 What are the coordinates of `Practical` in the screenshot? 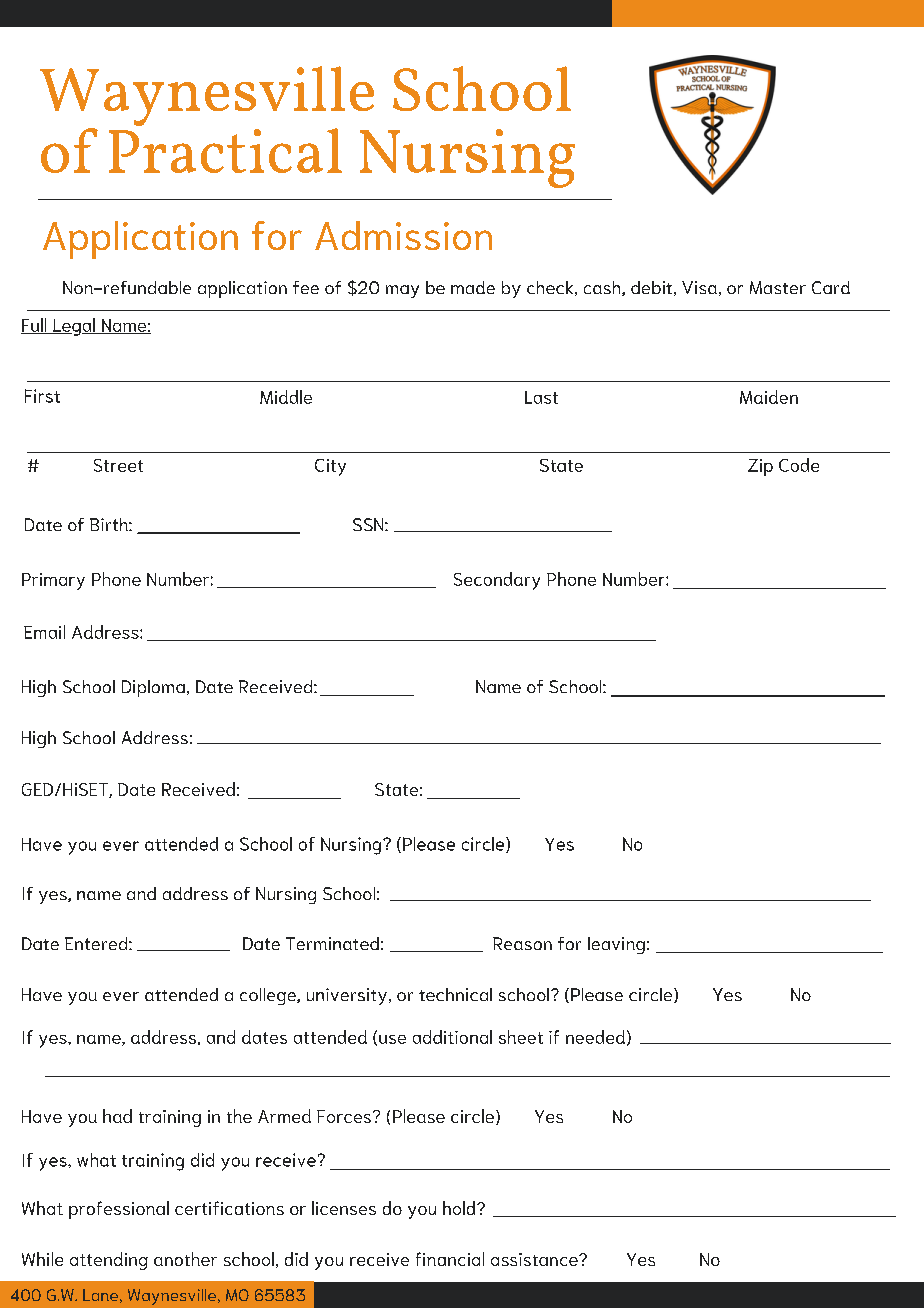 It's located at (225, 149).
